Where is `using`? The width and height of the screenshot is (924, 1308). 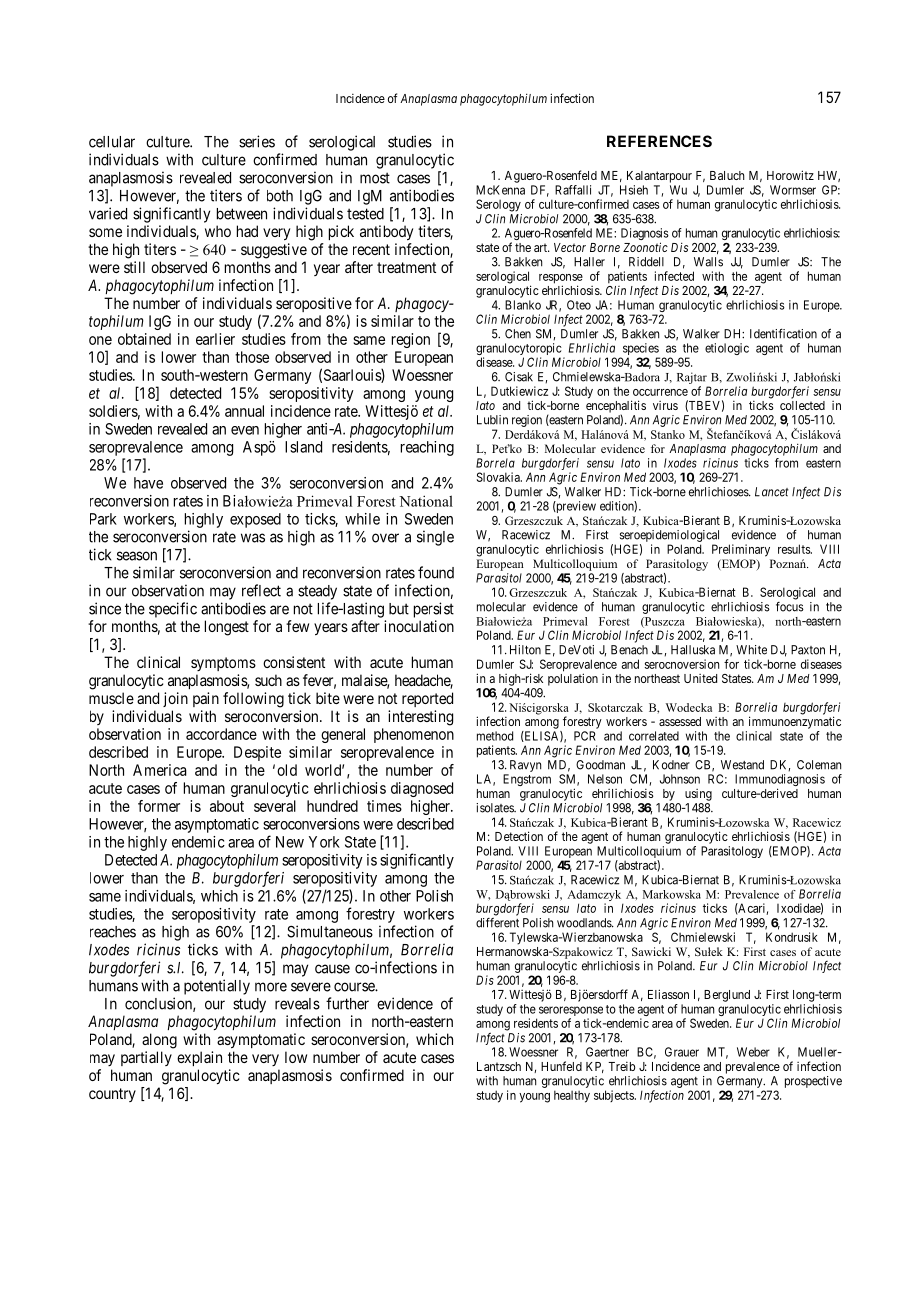 using is located at coordinates (698, 795).
